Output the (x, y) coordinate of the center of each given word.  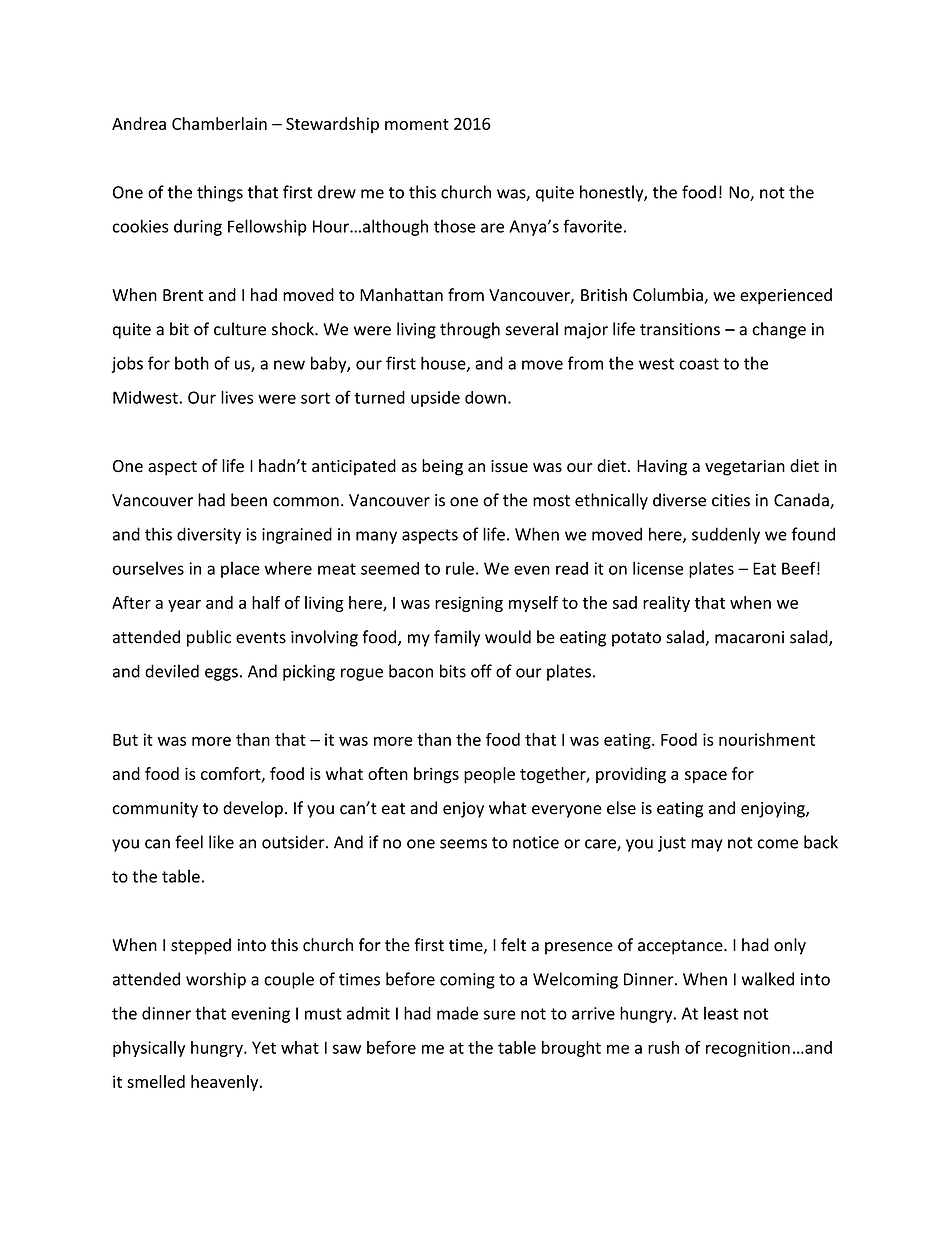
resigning (469, 604)
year (184, 606)
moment (417, 124)
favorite (592, 226)
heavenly (226, 1083)
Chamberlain (219, 123)
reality (666, 604)
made (457, 1013)
